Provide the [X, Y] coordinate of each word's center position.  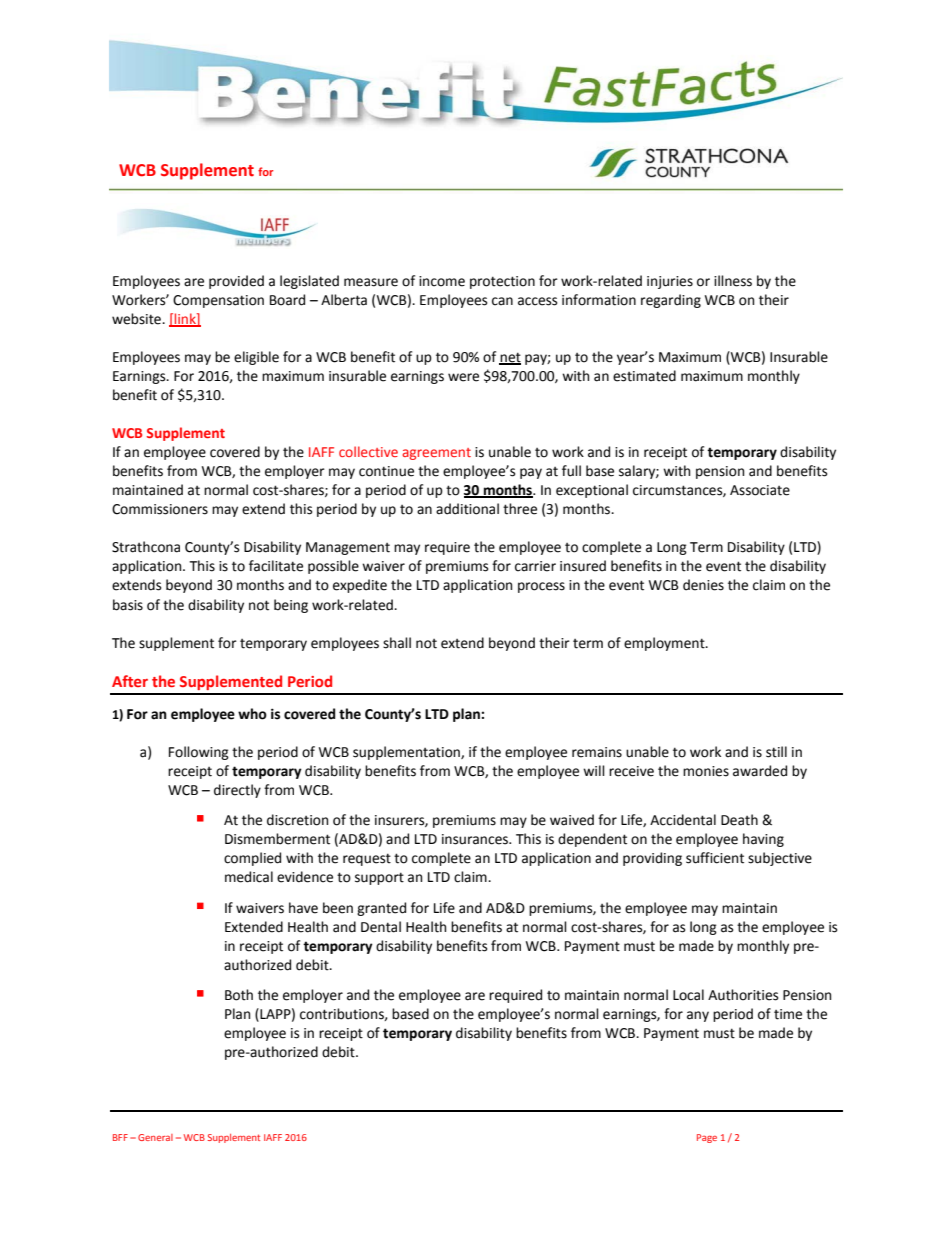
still [776, 752]
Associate [760, 490]
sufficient [715, 858]
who [252, 714]
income [442, 281]
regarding [671, 301]
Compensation [218, 301]
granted [381, 909]
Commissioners [160, 509]
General [155, 1137]
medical [249, 877]
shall [397, 643]
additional [467, 509]
